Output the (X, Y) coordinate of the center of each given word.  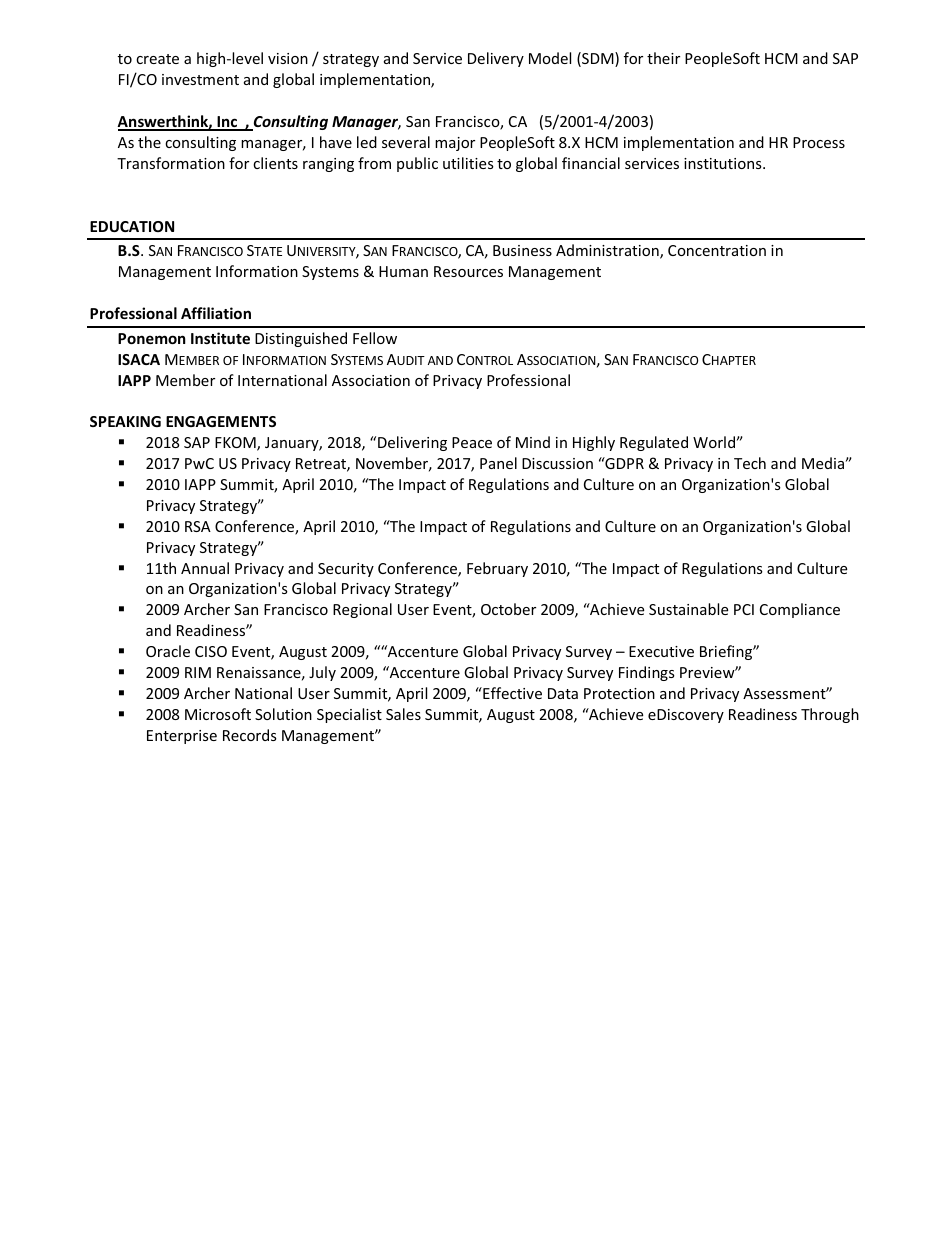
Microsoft (218, 714)
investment (200, 79)
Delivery (496, 59)
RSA (198, 526)
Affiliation (216, 313)
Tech (750, 463)
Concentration (717, 250)
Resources (468, 271)
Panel (498, 463)
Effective (511, 693)
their (663, 58)
